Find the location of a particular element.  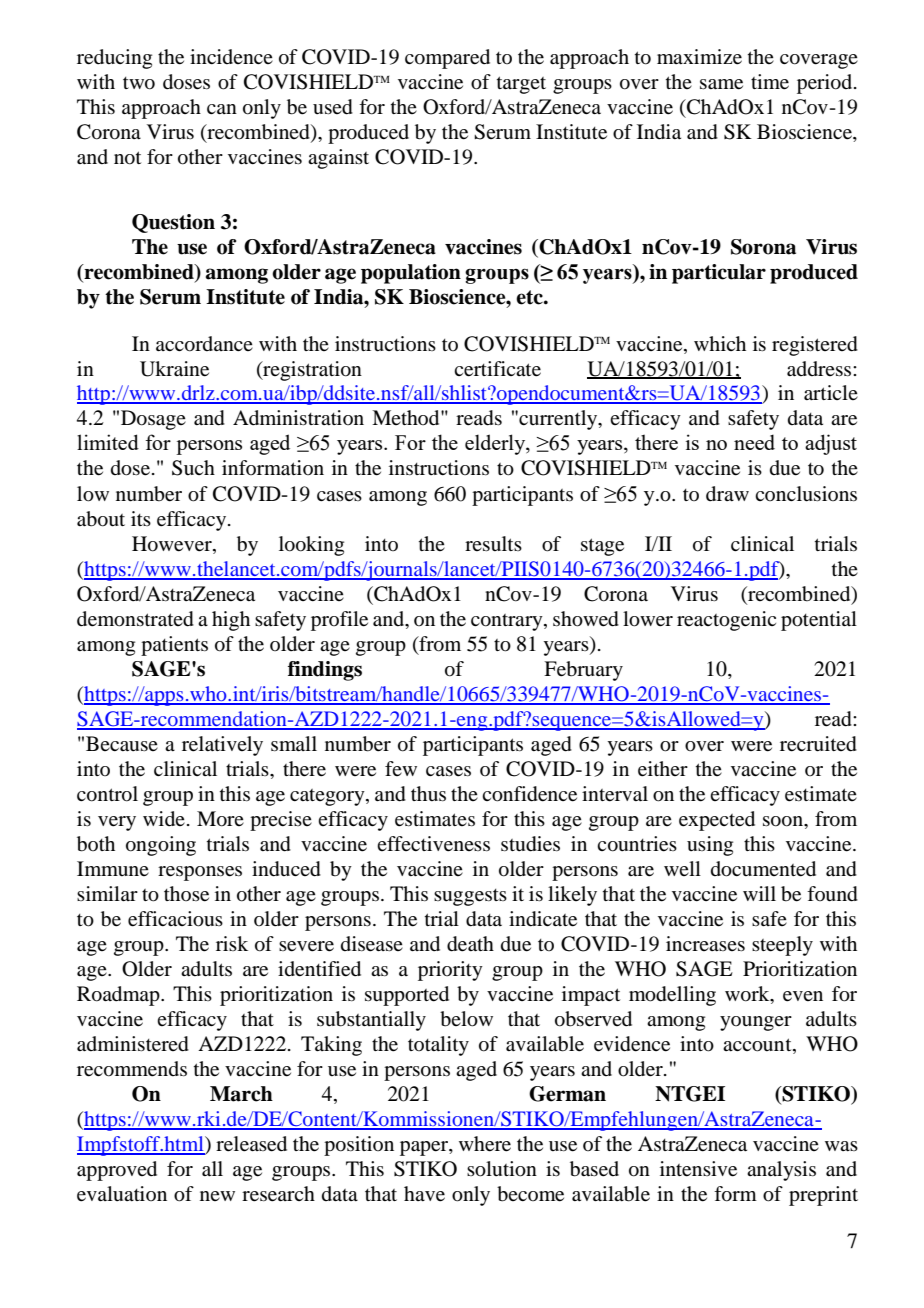

compared is located at coordinates (447, 59).
